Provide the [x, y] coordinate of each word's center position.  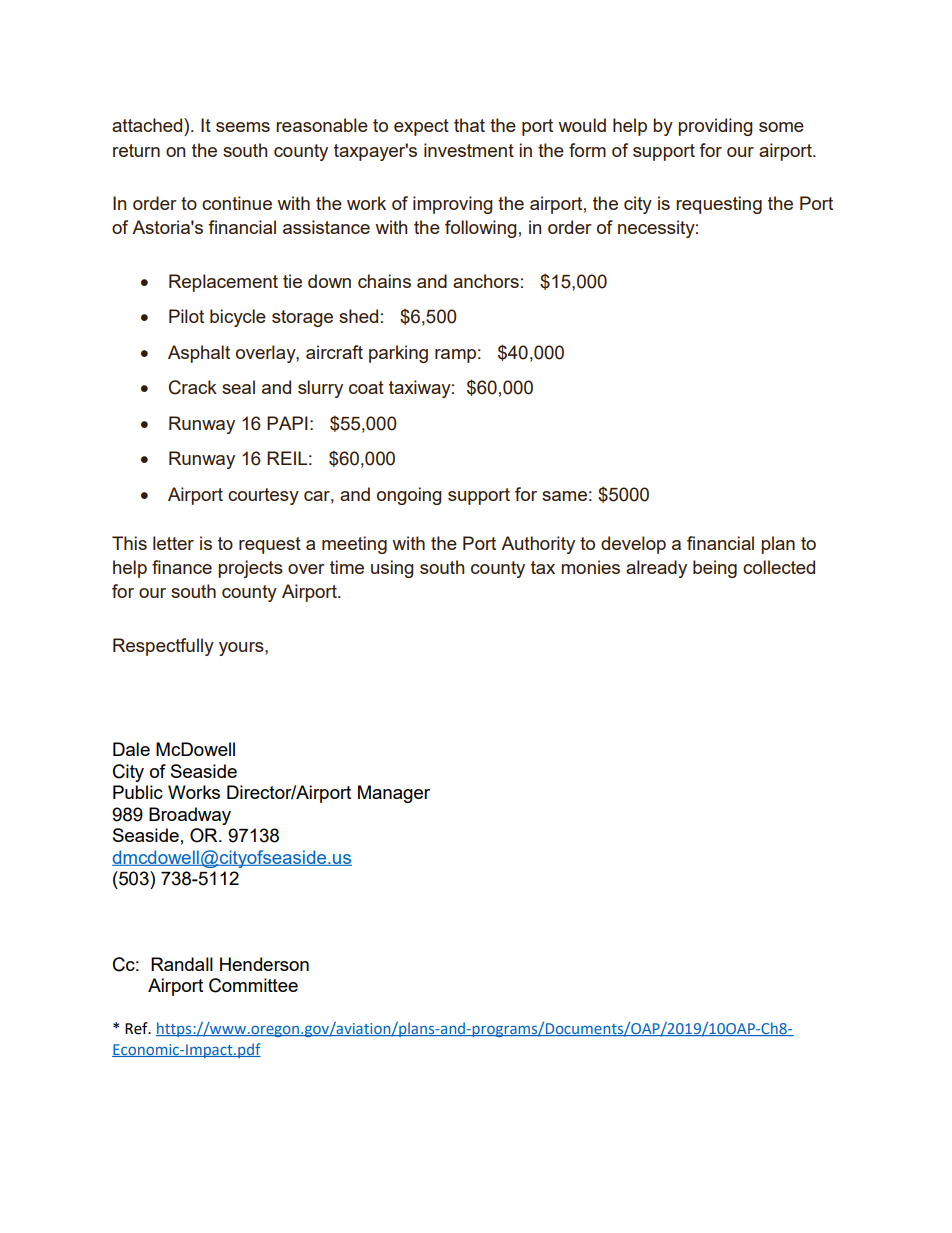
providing [715, 127]
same [564, 496]
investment [469, 150]
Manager [394, 794]
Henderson [264, 964]
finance [182, 567]
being [715, 569]
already [656, 569]
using [392, 569]
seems [243, 127]
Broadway [190, 816]
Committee [253, 985]
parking [398, 354]
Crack [193, 387]
